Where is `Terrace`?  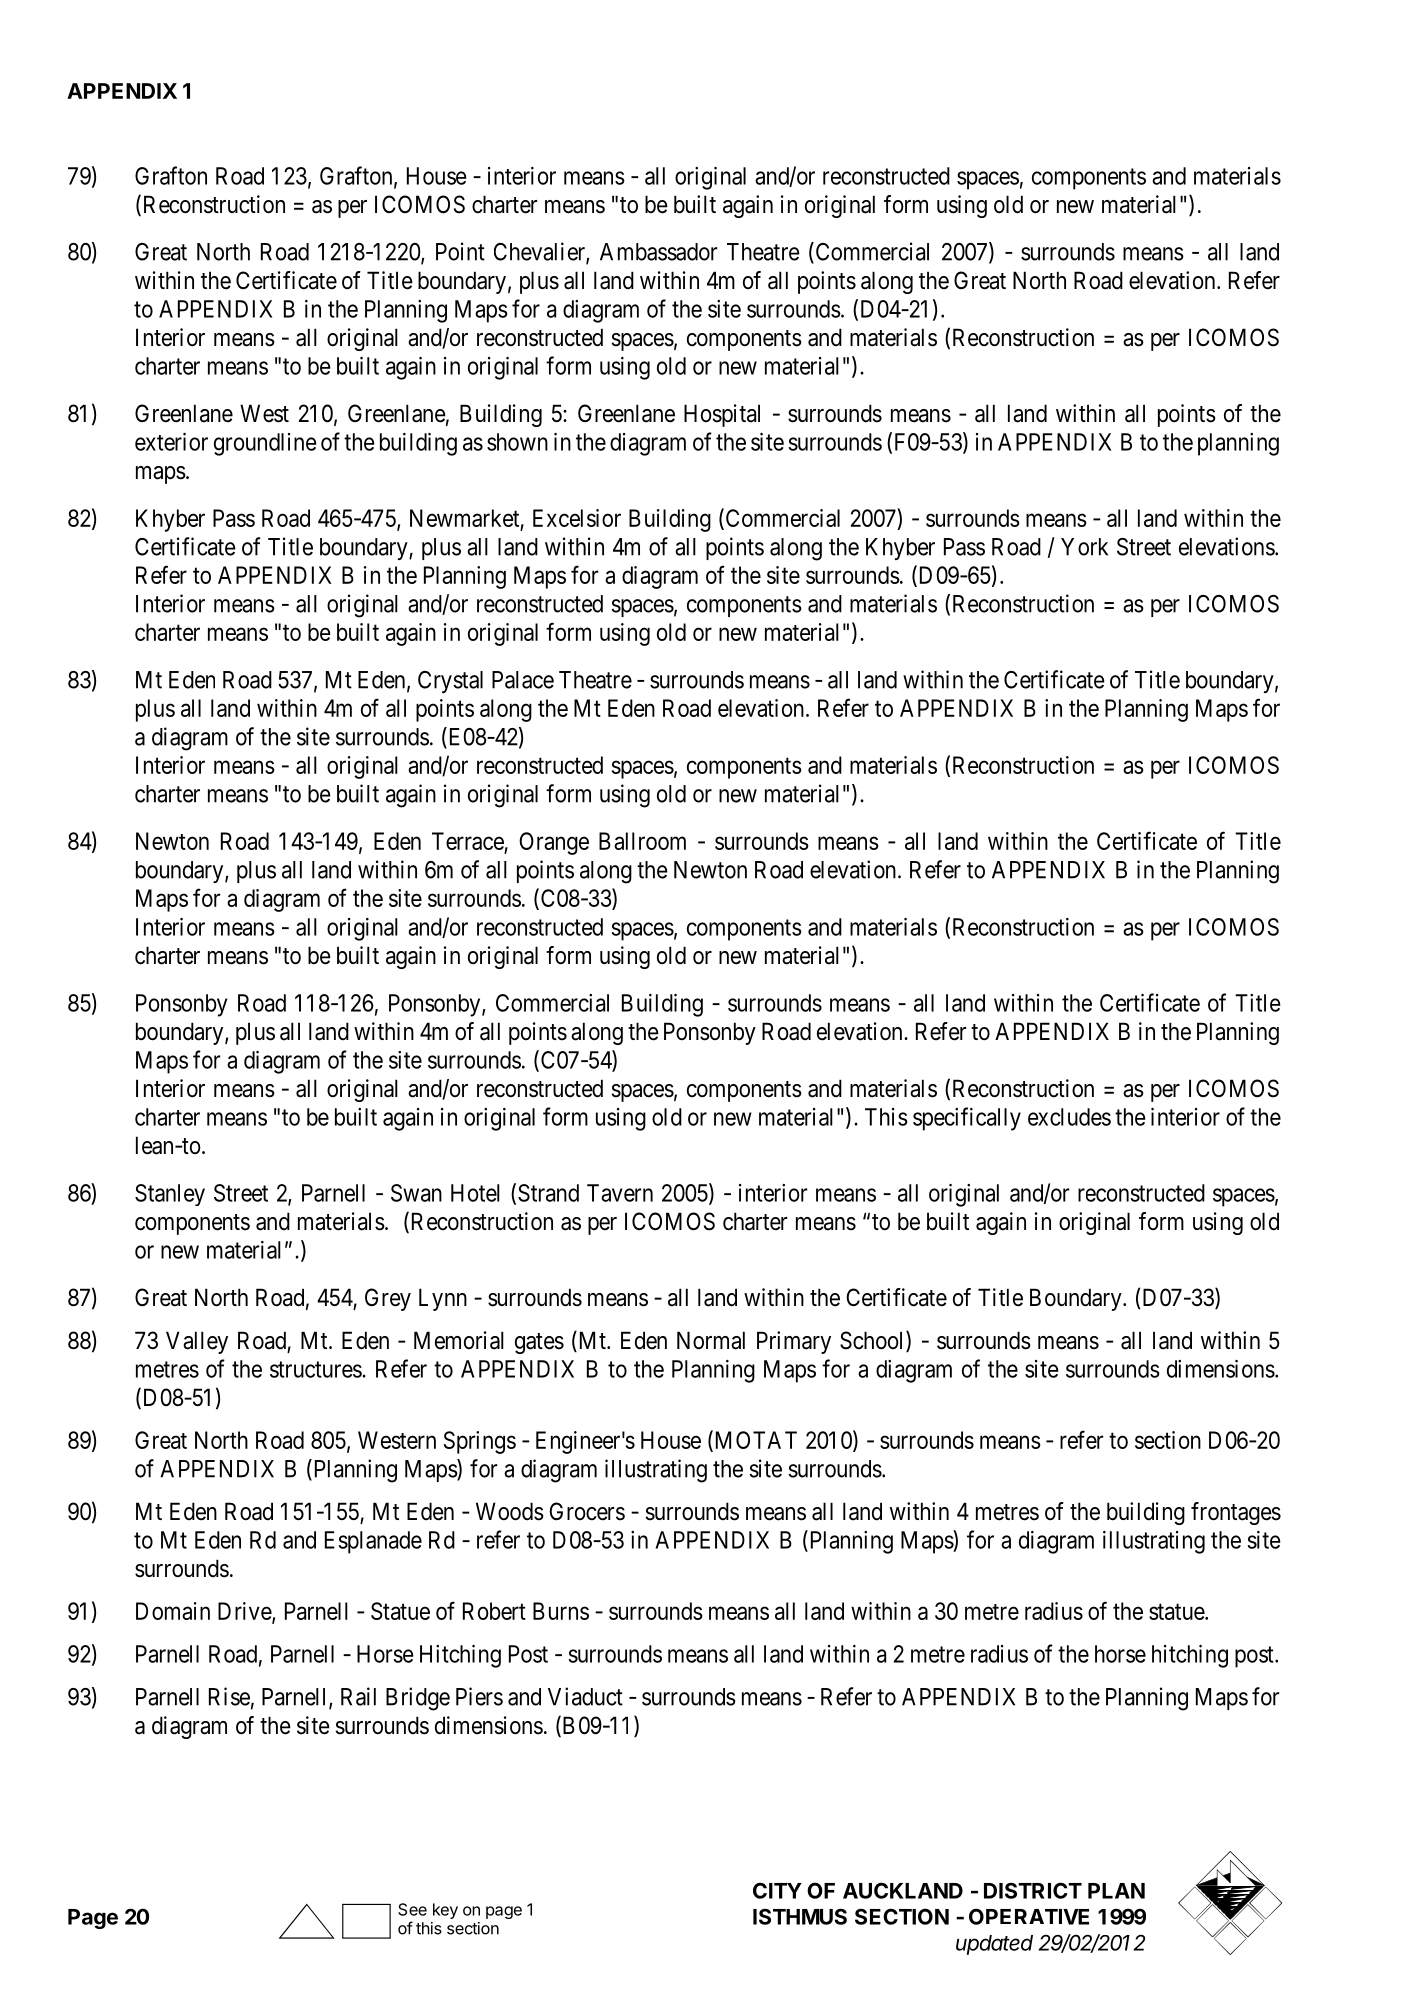
Terrace is located at coordinates (468, 842).
